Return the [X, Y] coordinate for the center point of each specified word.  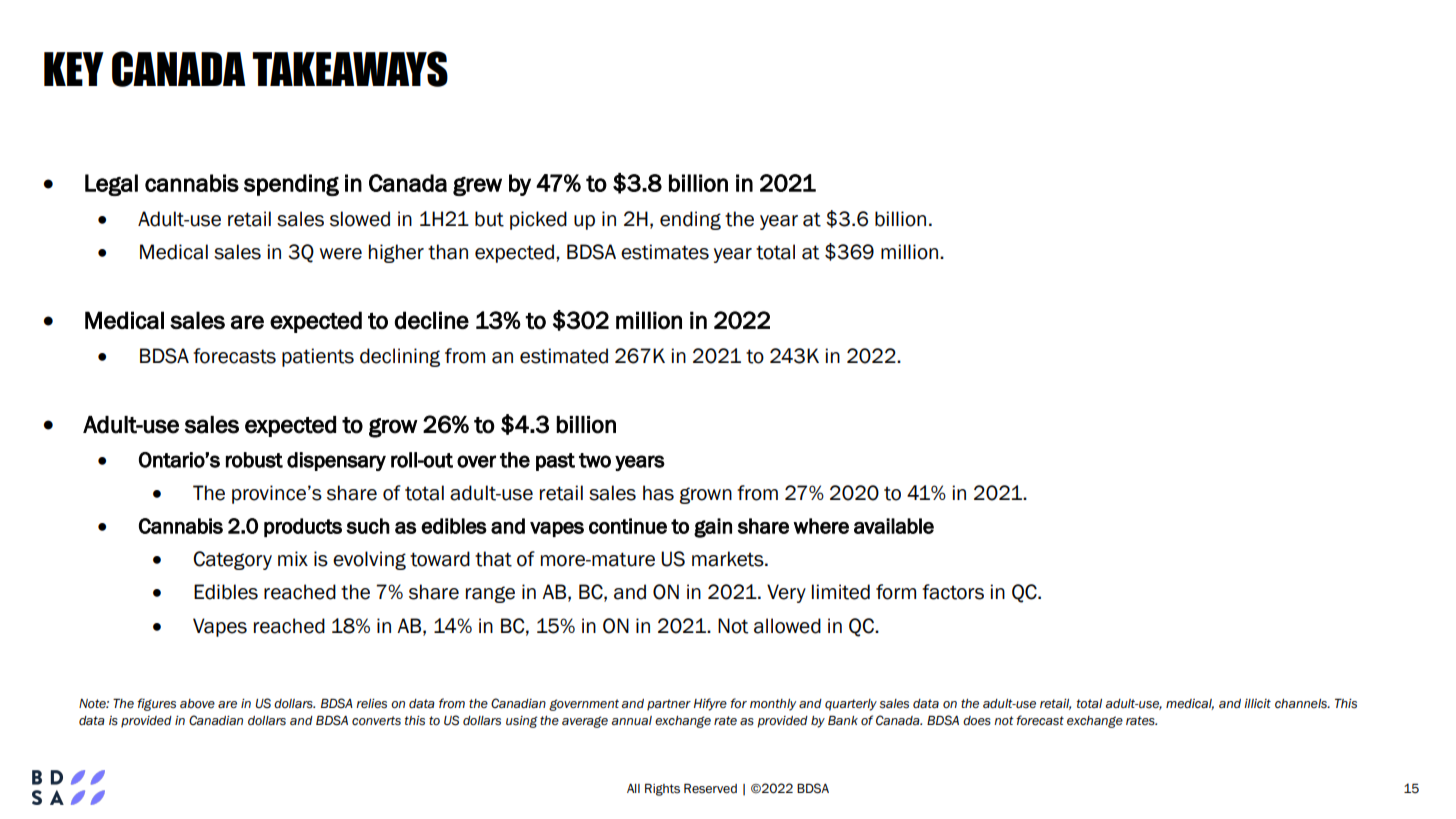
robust [254, 460]
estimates [665, 252]
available [894, 526]
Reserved [710, 788]
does [977, 721]
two [595, 460]
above [197, 704]
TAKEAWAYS [350, 69]
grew [477, 186]
